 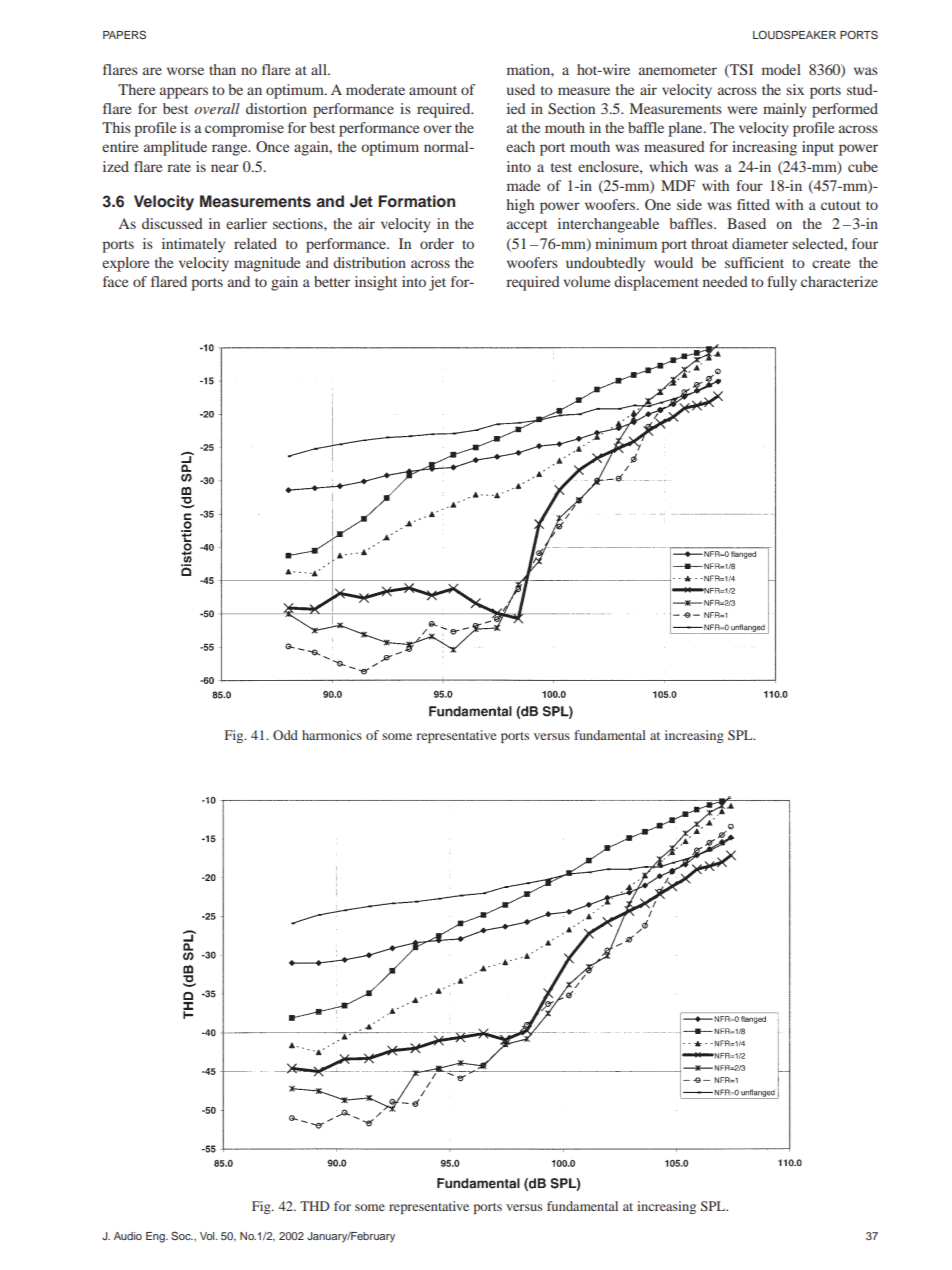 I want to click on Odd, so click(x=285, y=735).
